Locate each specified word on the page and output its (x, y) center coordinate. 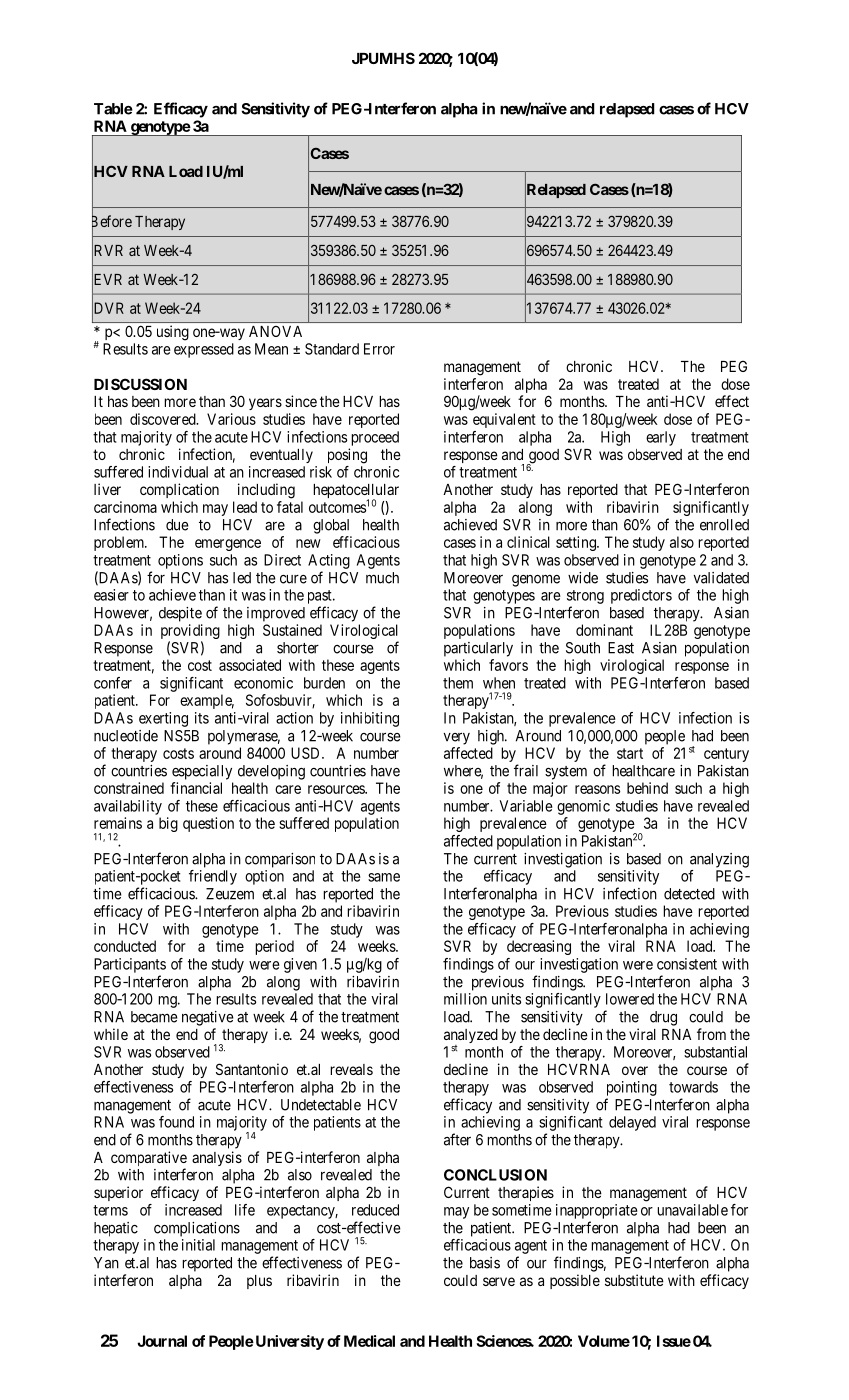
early (661, 438)
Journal (162, 1341)
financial (196, 788)
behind (647, 788)
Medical (369, 1341)
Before (112, 222)
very (457, 738)
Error (379, 349)
